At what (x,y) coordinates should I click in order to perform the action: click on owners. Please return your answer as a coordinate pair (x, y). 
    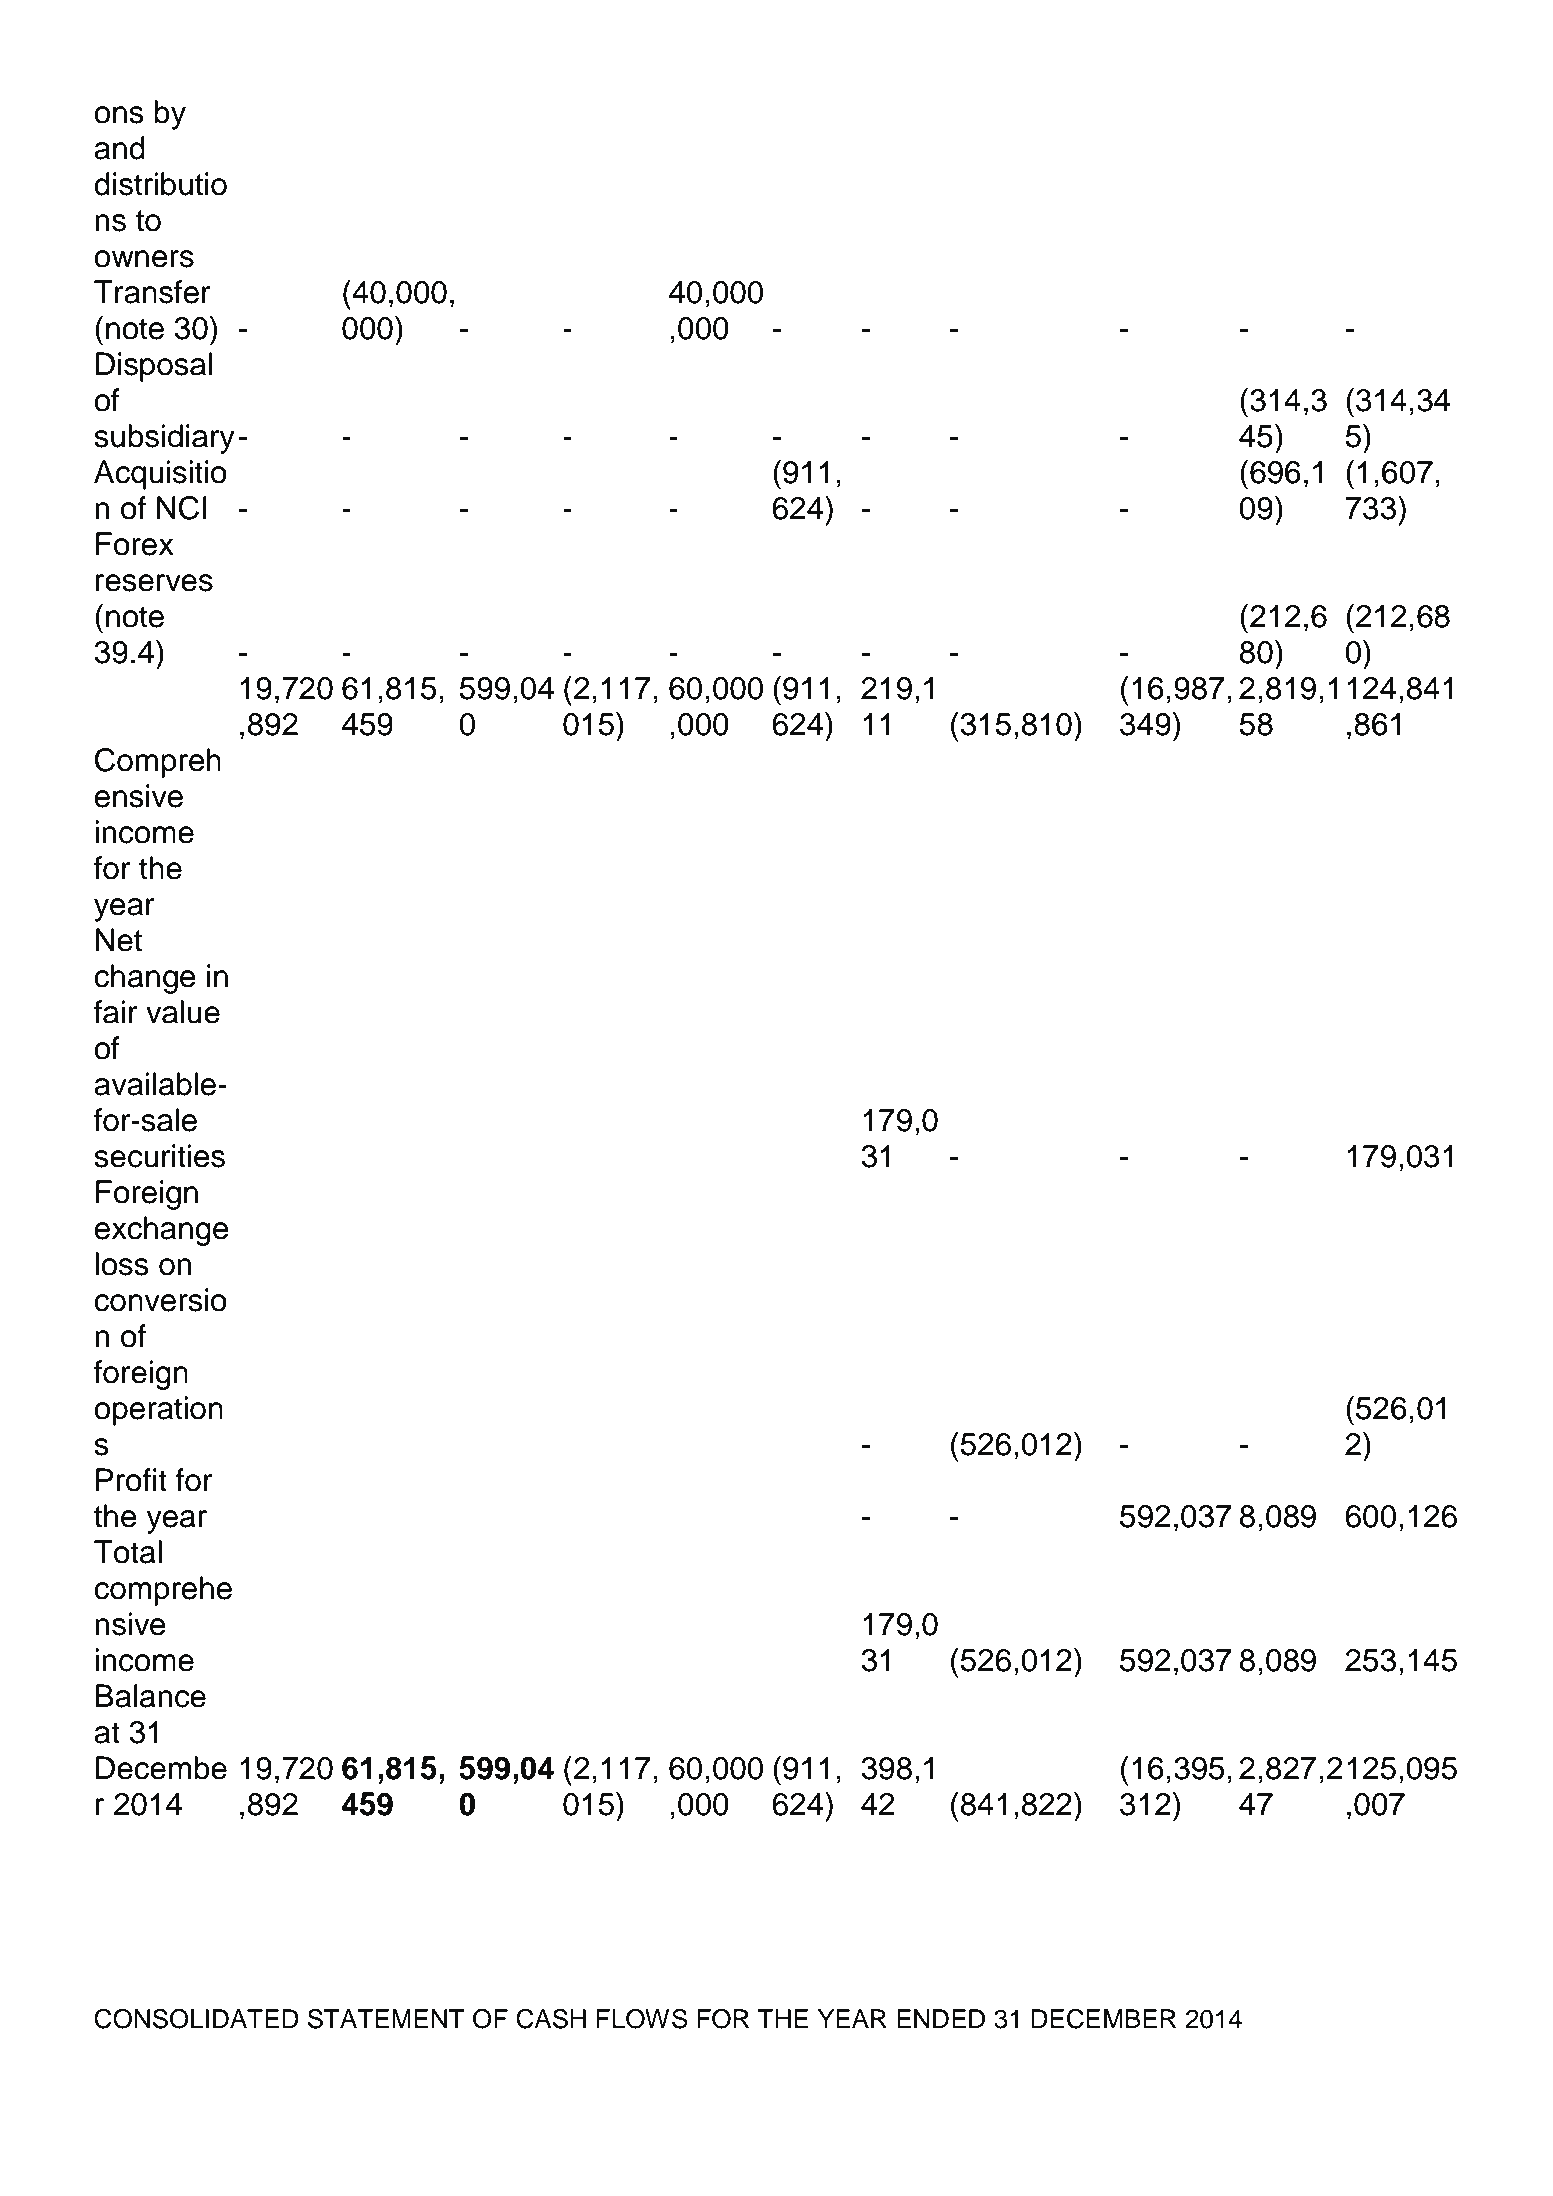
    Looking at the image, I should click on (144, 259).
